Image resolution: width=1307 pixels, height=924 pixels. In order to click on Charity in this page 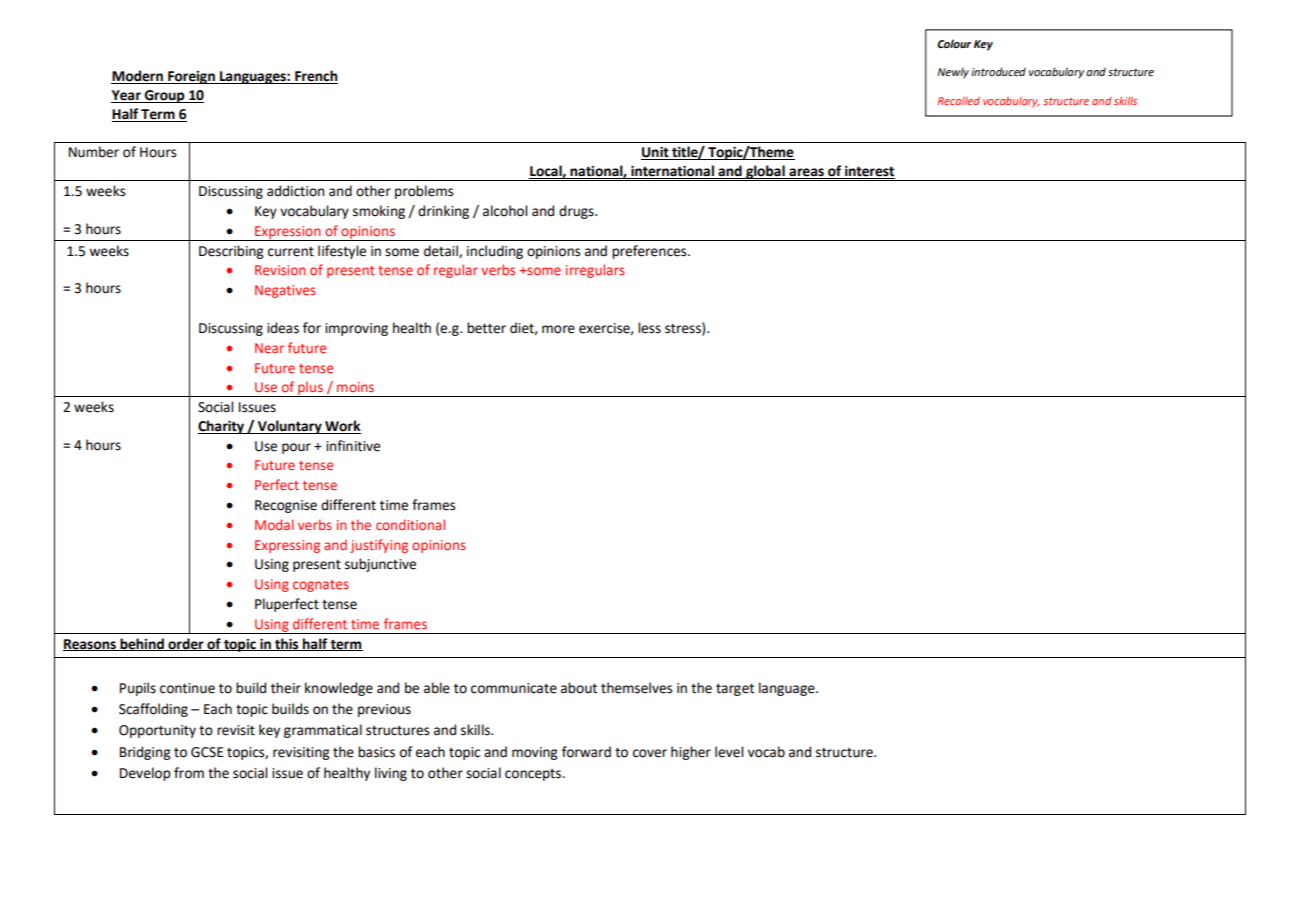, I will do `click(222, 427)`.
